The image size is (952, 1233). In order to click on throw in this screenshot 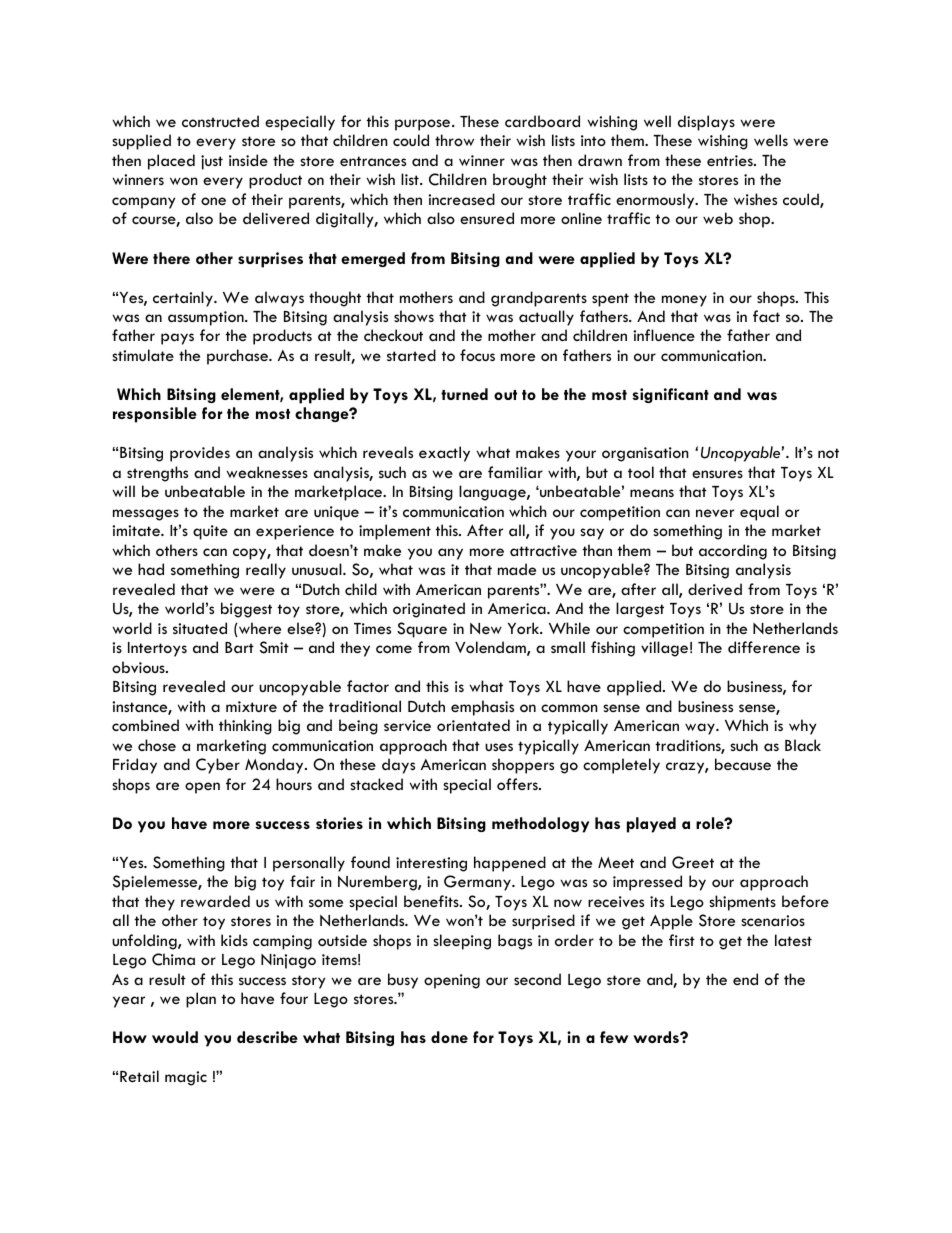, I will do `click(454, 140)`.
